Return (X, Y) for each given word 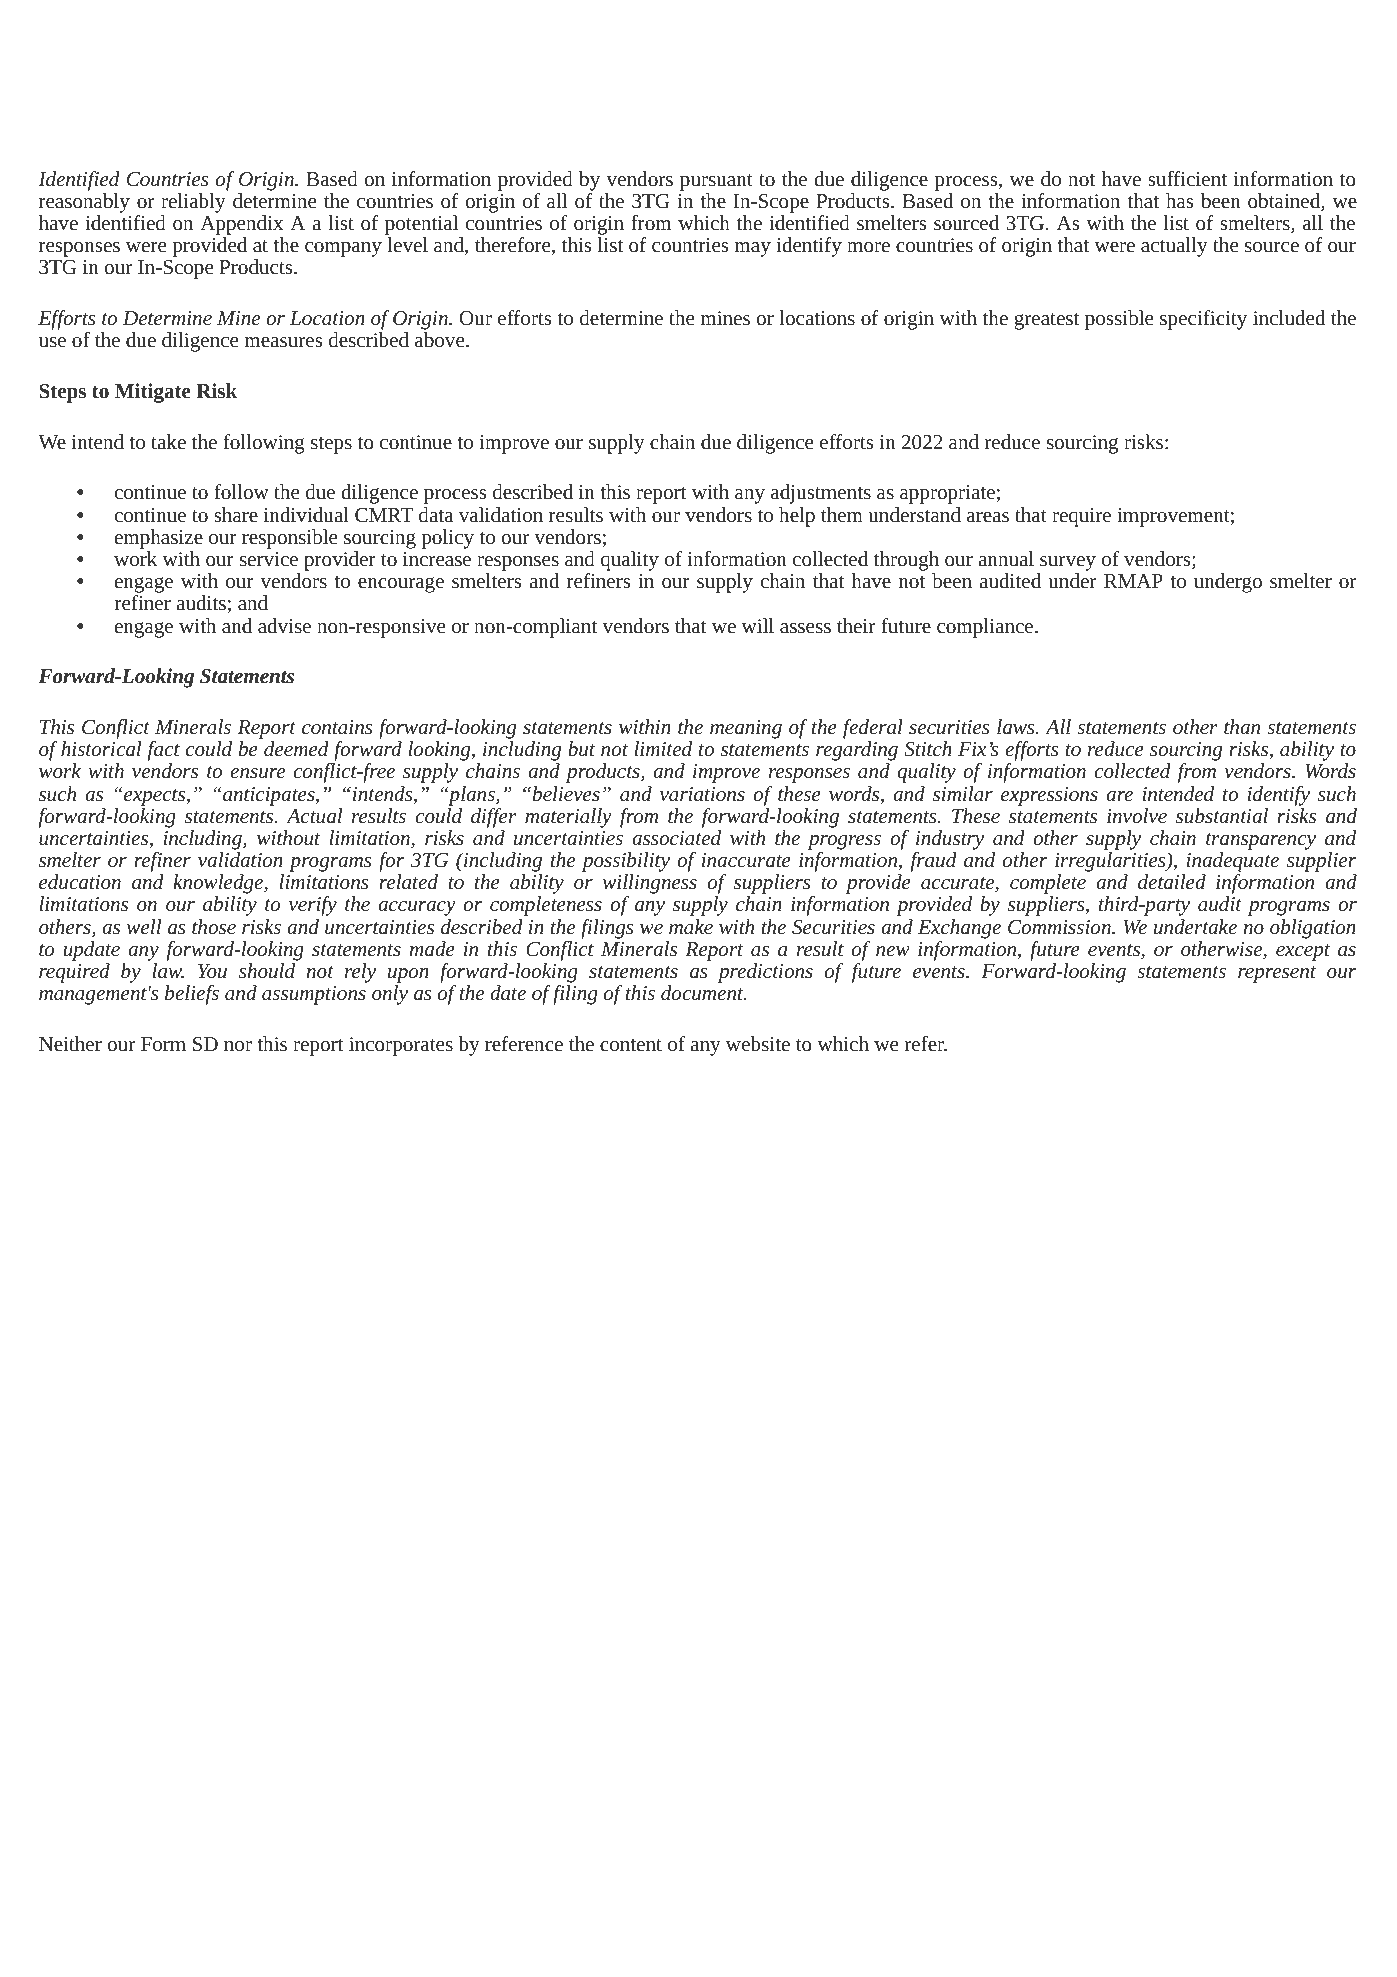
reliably (193, 203)
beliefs (192, 995)
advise (284, 625)
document (703, 993)
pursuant (716, 182)
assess (805, 628)
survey (1068, 563)
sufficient (1187, 178)
